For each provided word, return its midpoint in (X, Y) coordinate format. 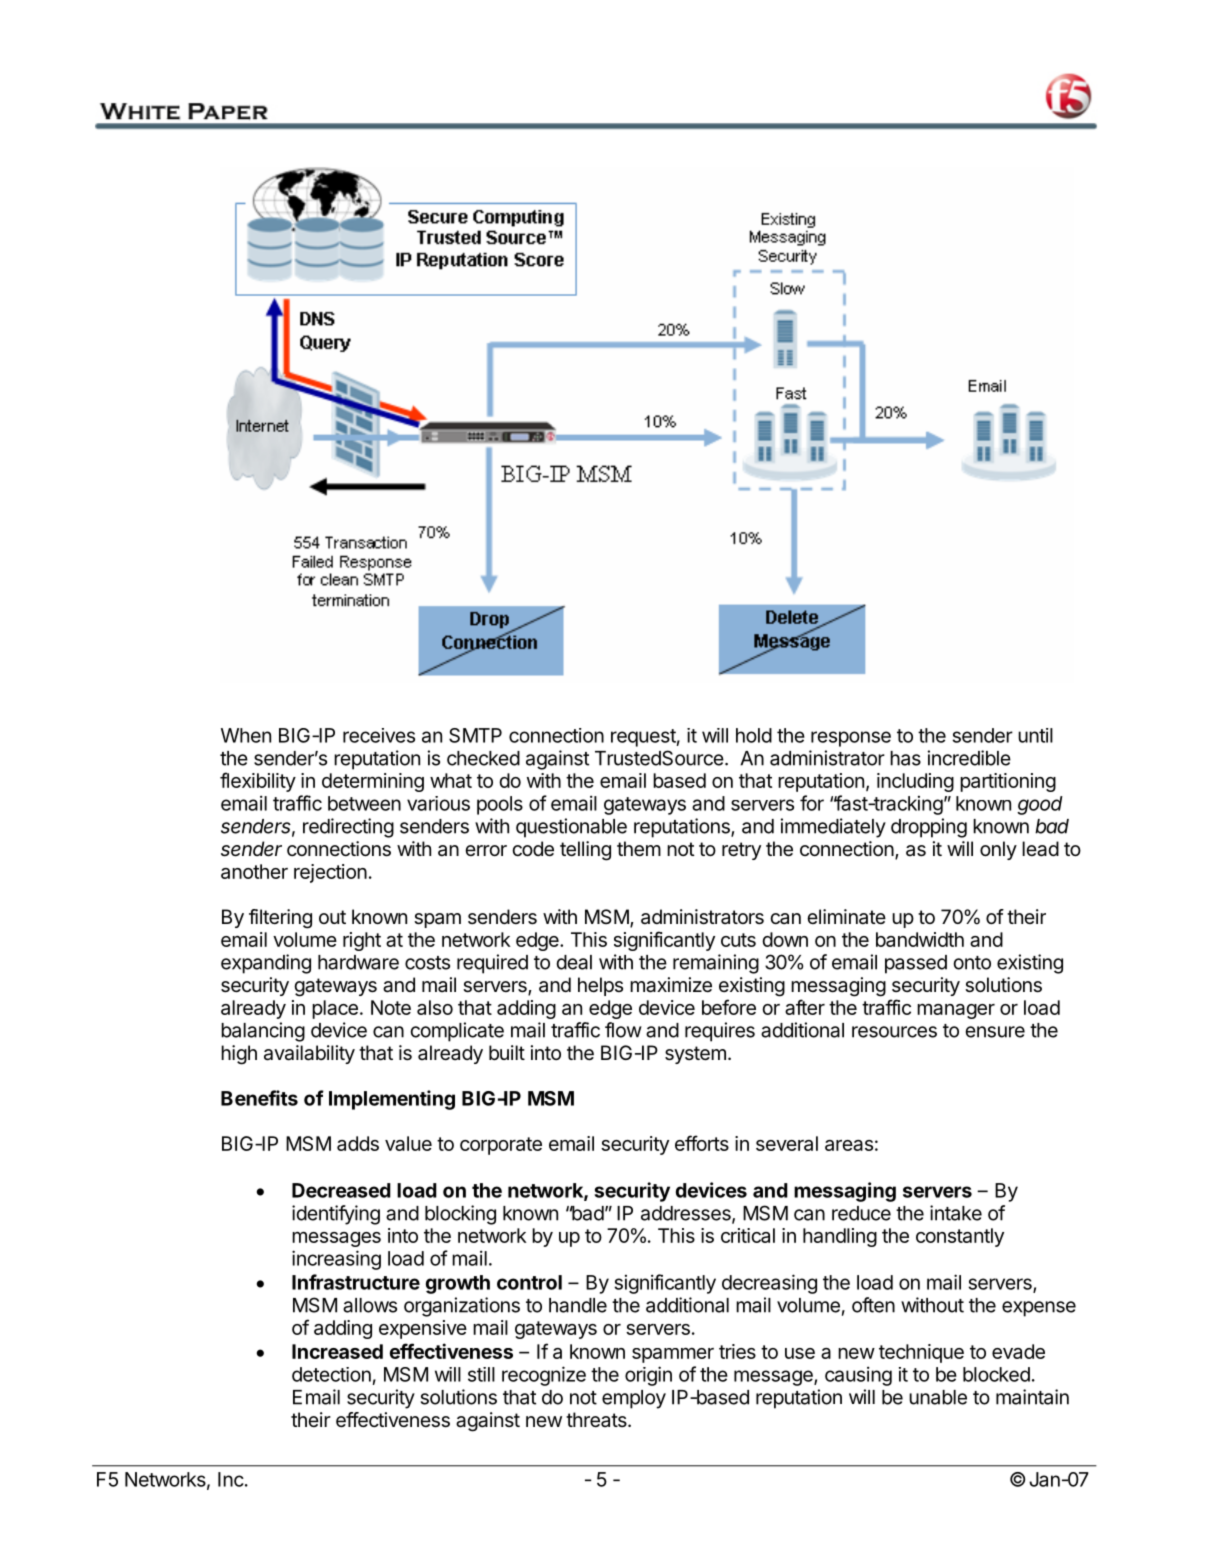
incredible (969, 758)
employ (634, 1399)
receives (379, 735)
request (643, 738)
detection (331, 1374)
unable (938, 1397)
